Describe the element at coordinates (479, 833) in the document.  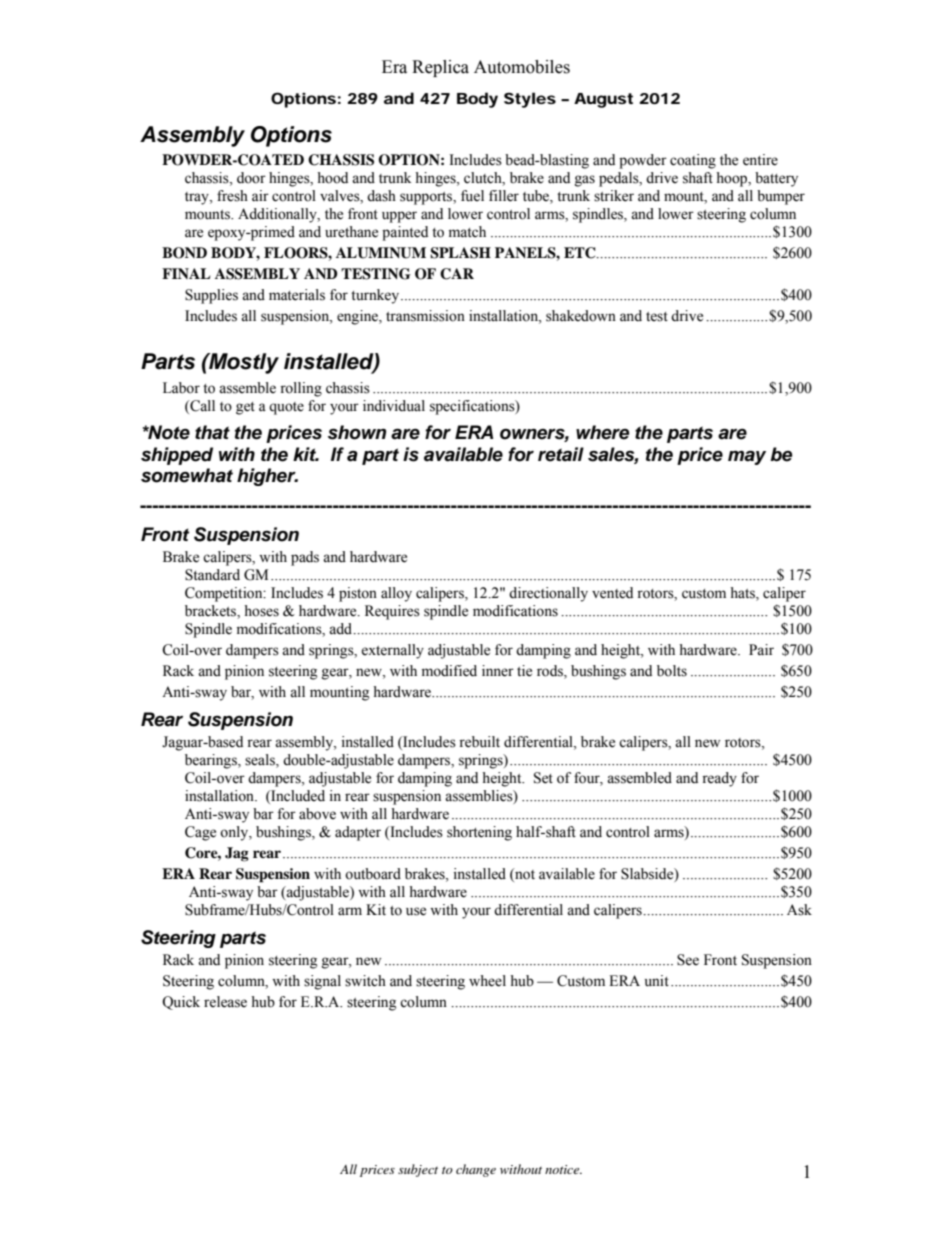
I see `shortening` at that location.
